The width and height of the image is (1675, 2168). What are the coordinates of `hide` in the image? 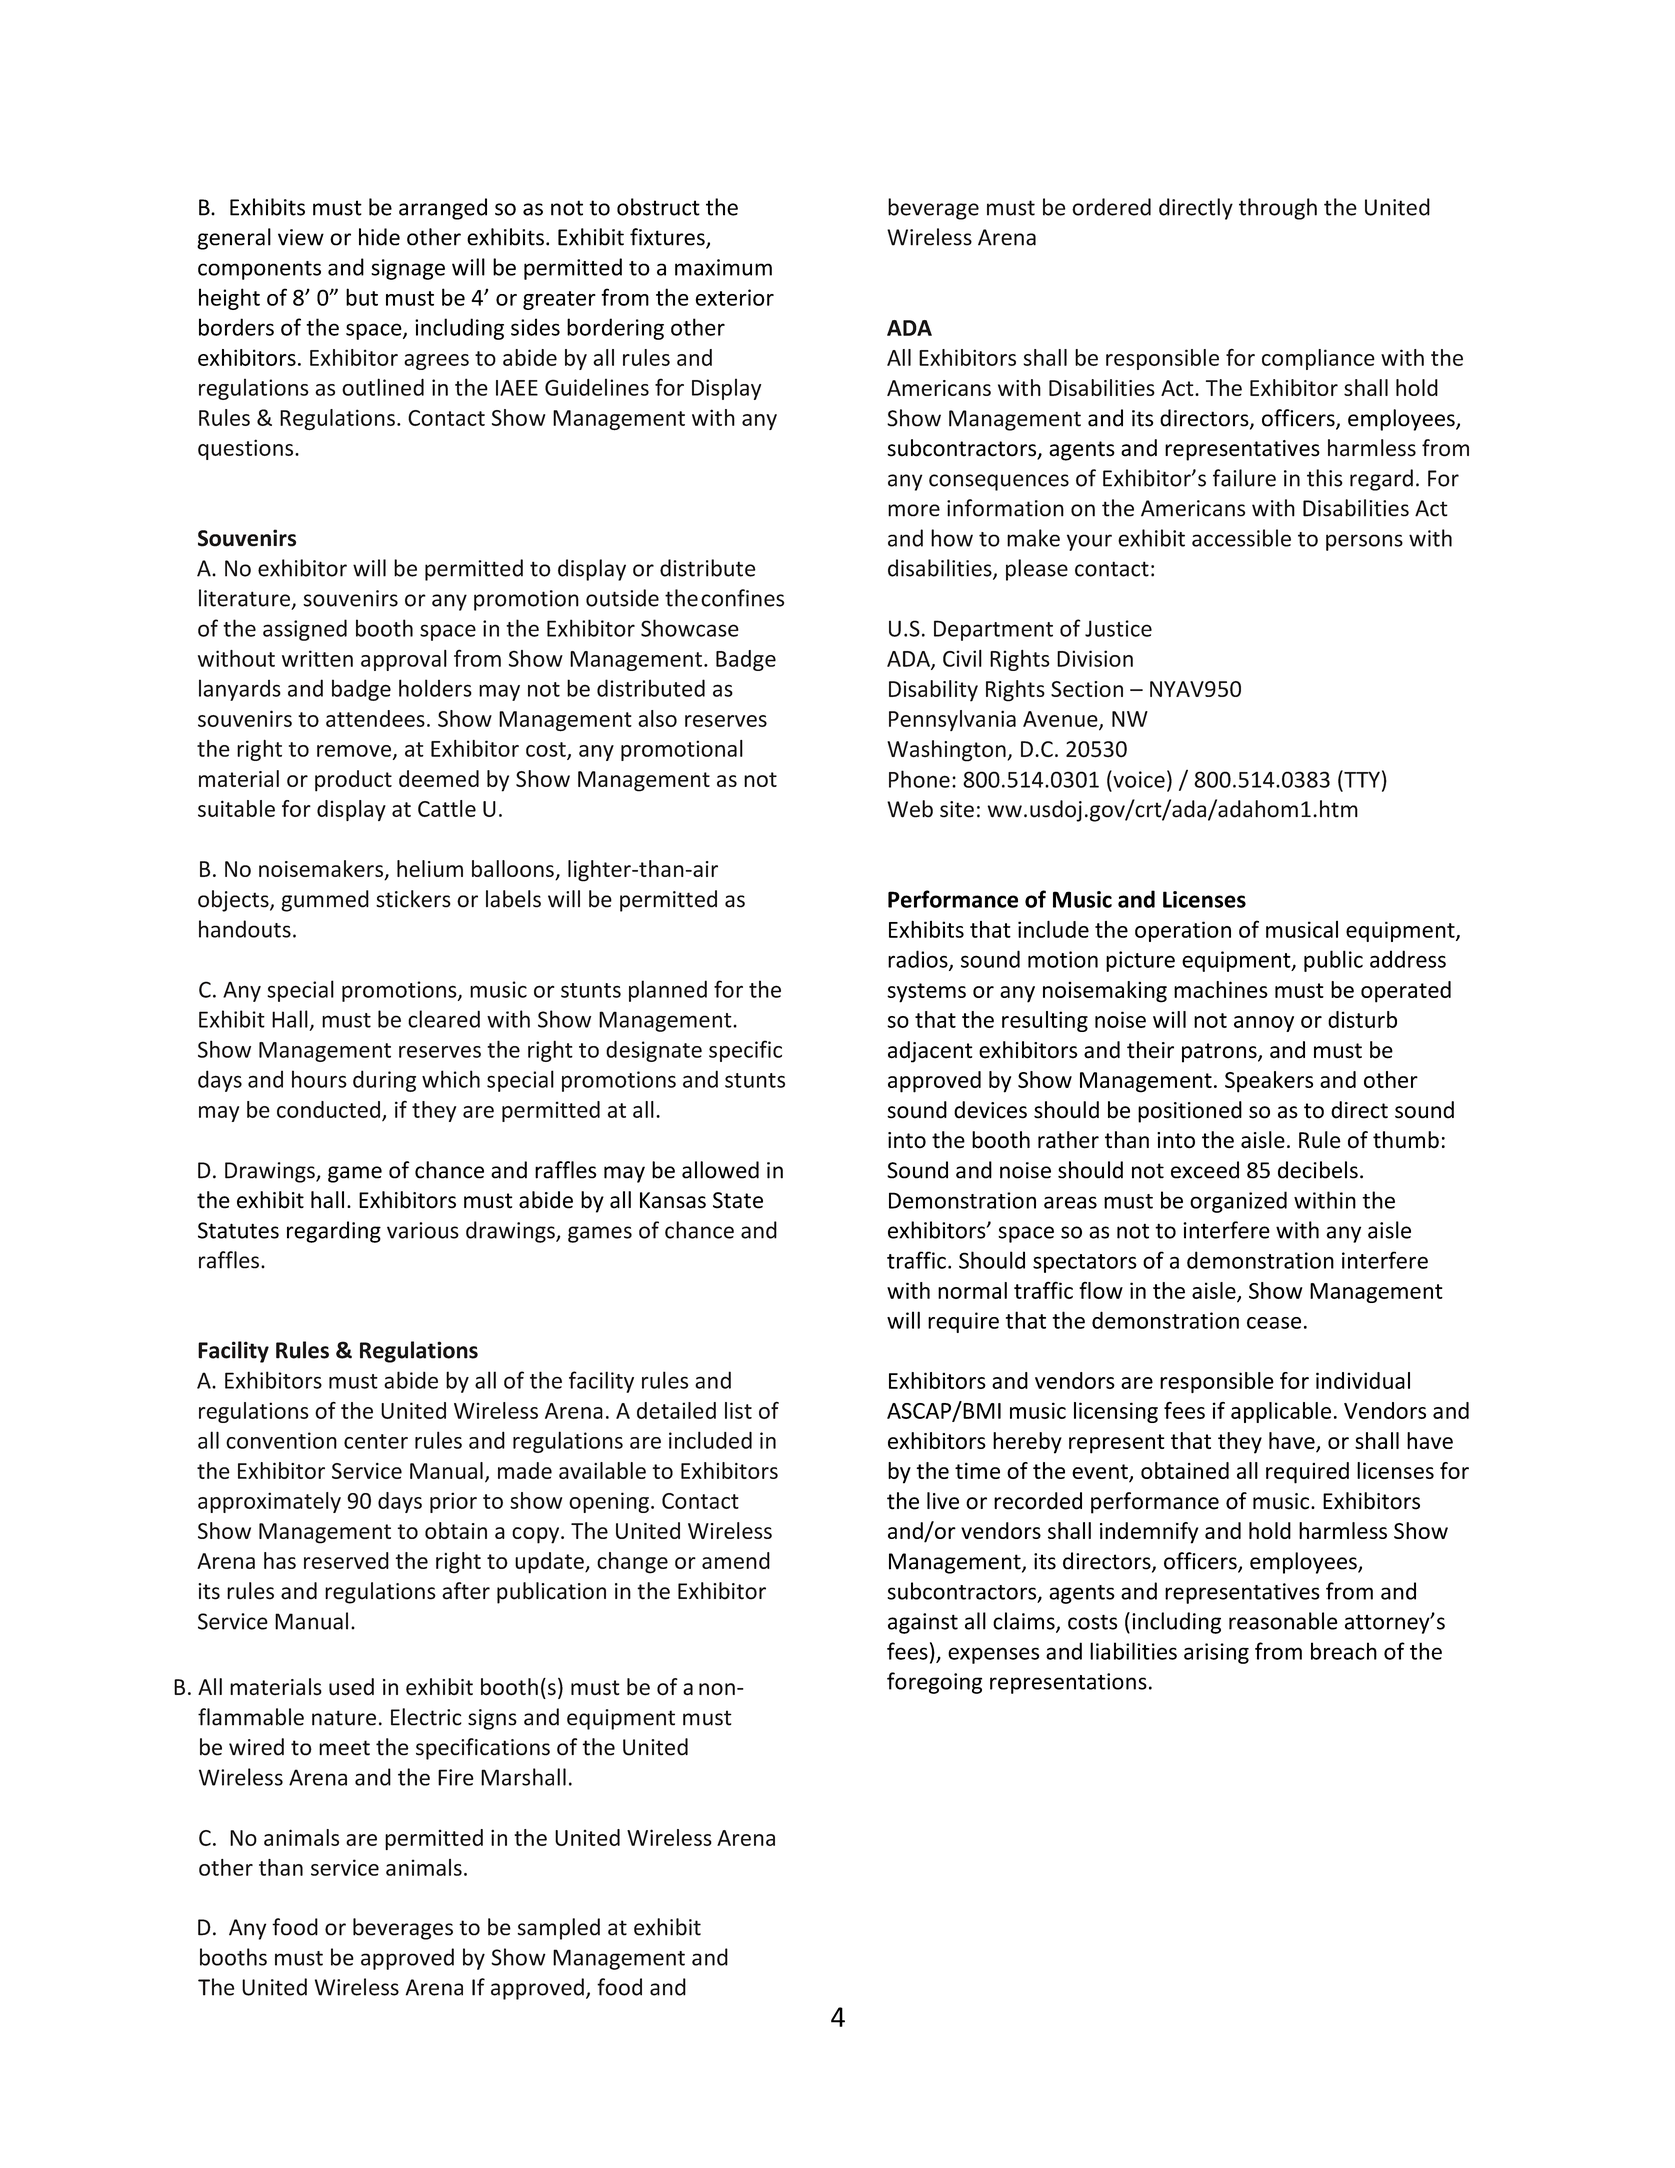 It's located at (379, 237).
